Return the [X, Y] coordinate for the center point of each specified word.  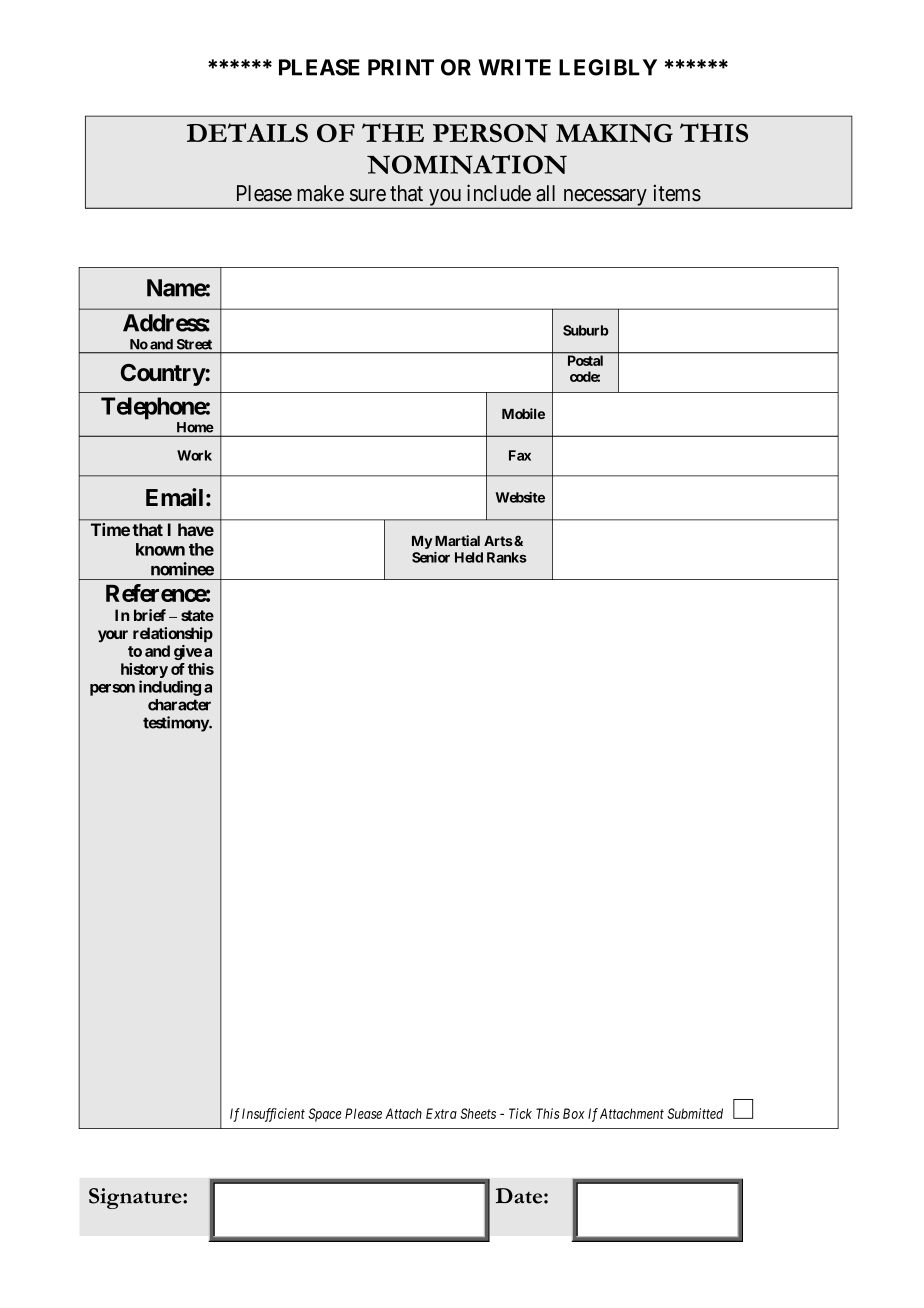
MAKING [614, 133]
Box [574, 1113]
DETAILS [247, 132]
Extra [441, 1113]
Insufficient [273, 1115]
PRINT [401, 67]
